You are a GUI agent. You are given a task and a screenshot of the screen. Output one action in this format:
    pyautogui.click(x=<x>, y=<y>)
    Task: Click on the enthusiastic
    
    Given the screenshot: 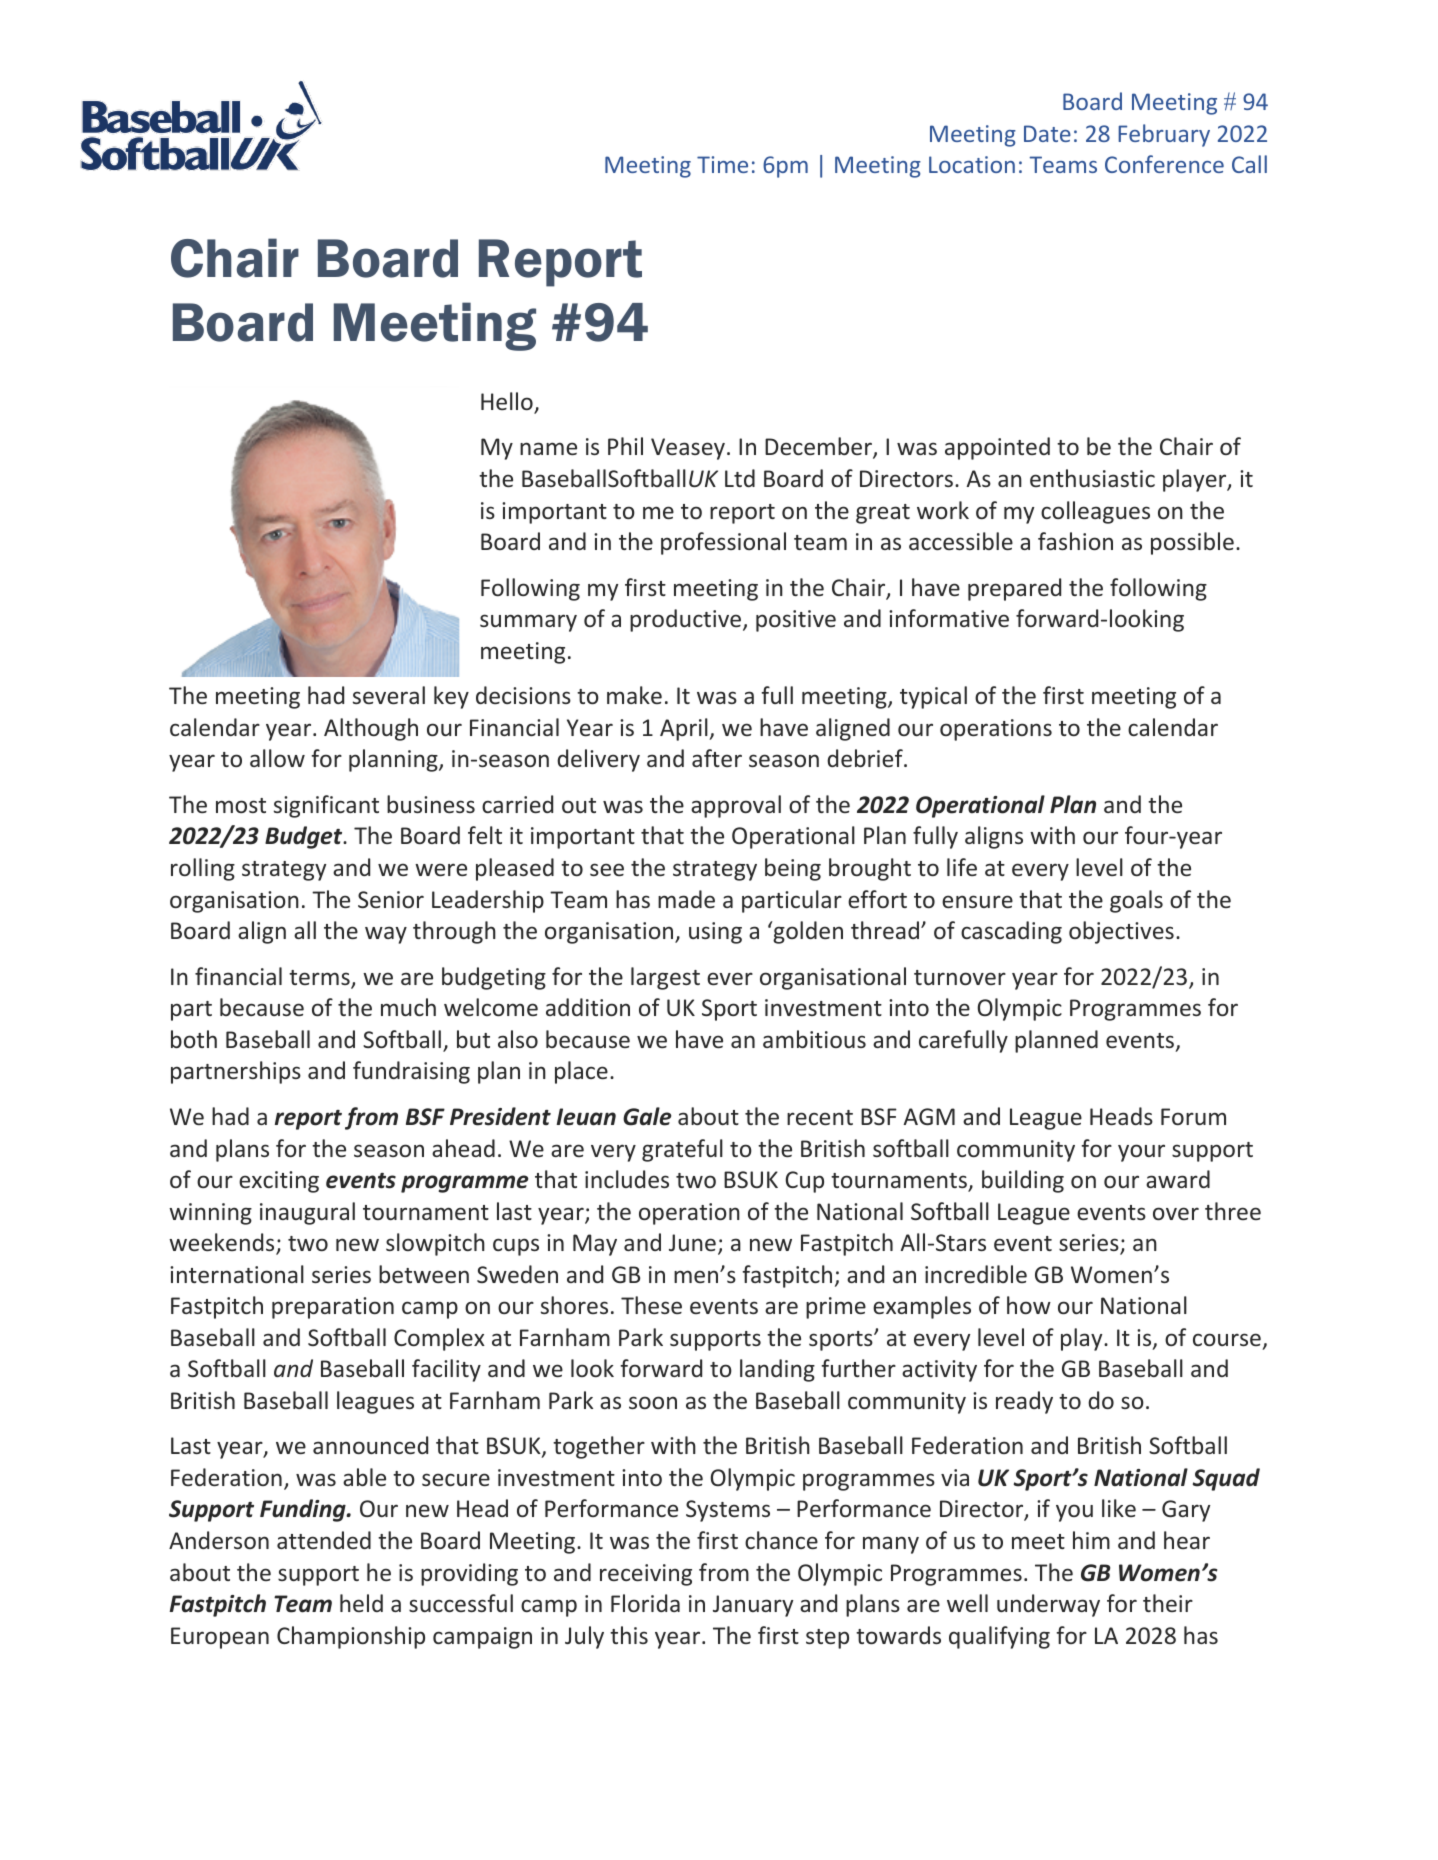 What is the action you would take?
    pyautogui.click(x=1092, y=478)
